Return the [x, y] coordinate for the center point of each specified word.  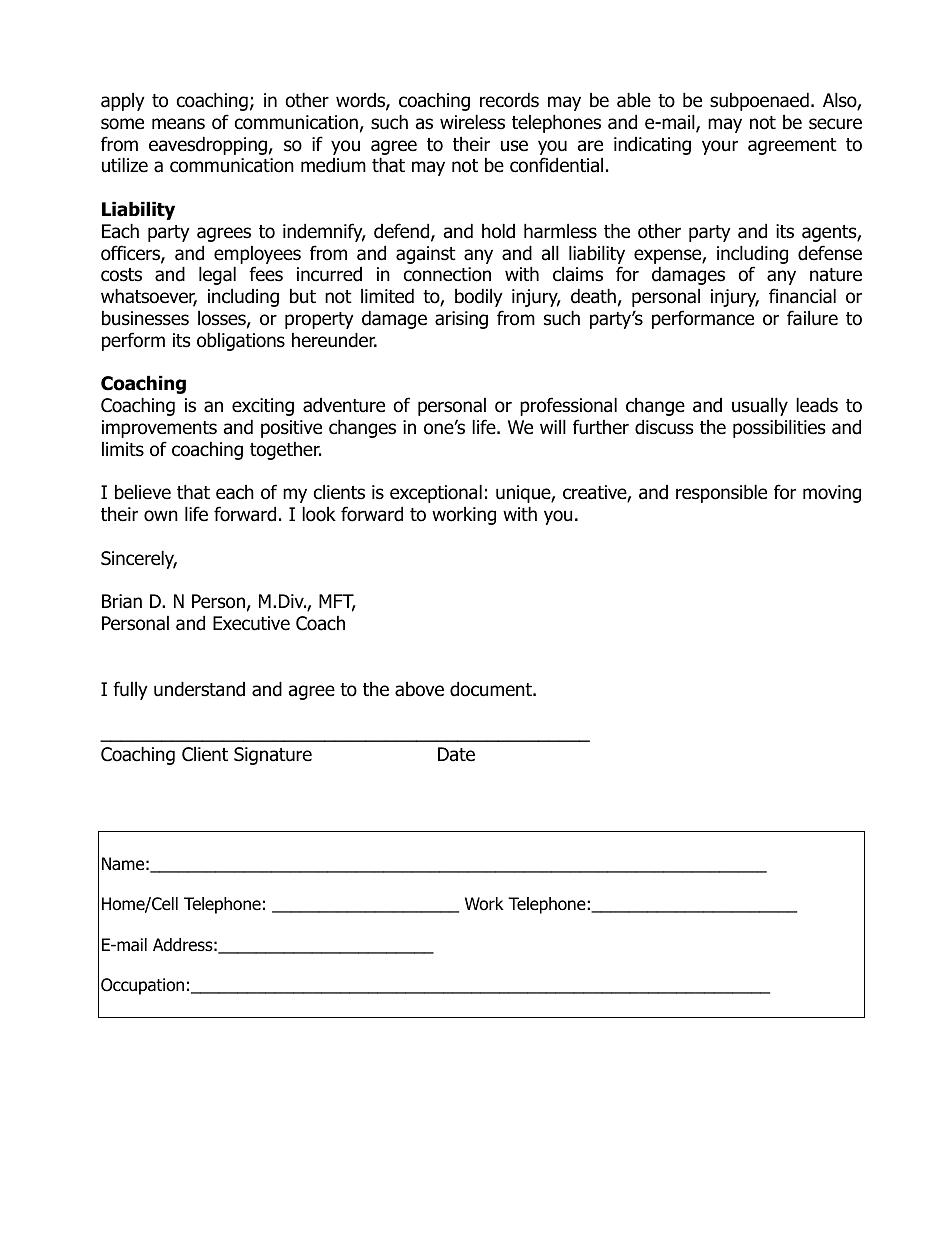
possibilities [779, 428]
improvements [159, 429]
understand [199, 689]
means [178, 124]
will [553, 426]
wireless [472, 122]
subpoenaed [759, 101]
